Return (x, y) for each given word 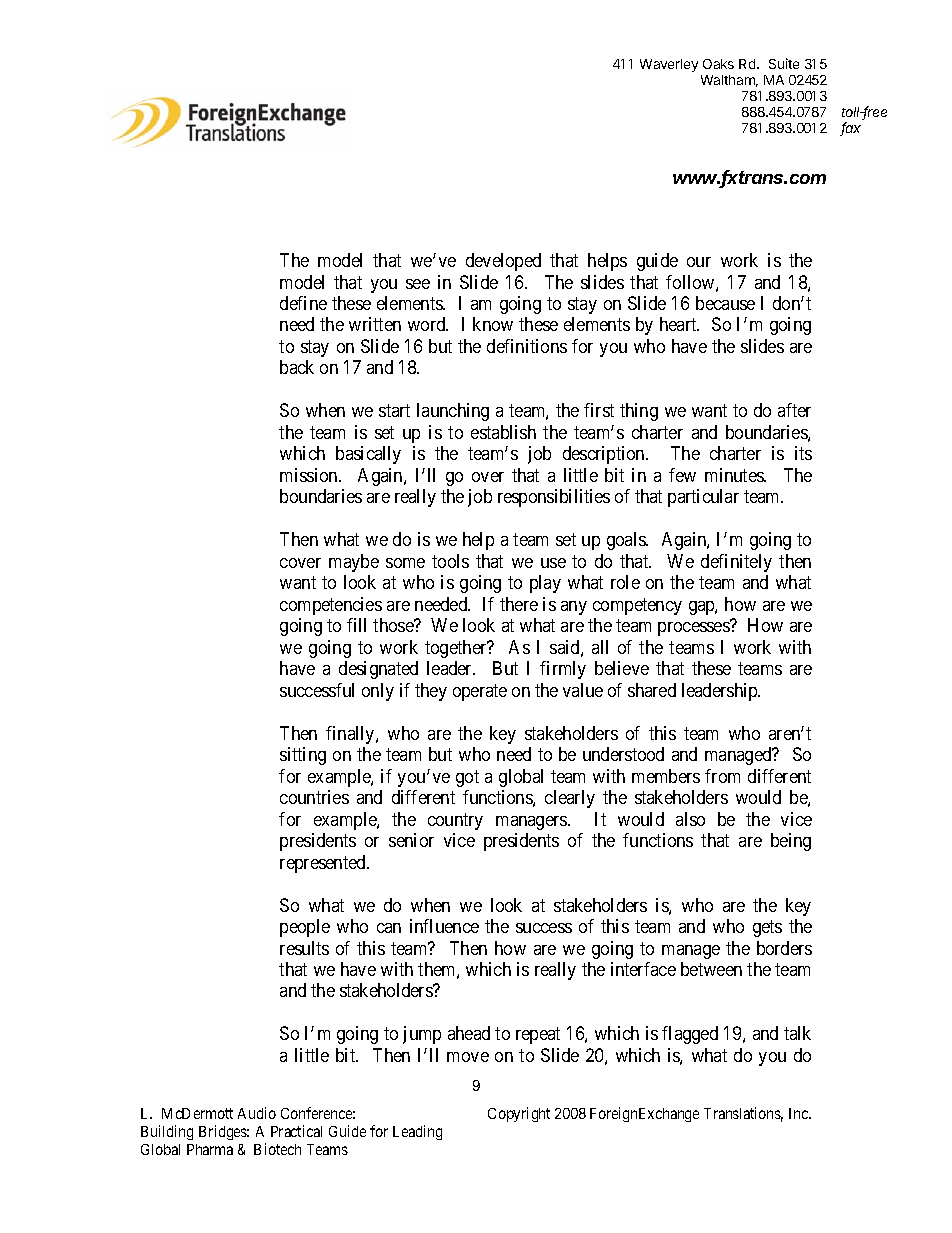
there (519, 604)
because (725, 303)
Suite (784, 63)
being (791, 842)
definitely (736, 563)
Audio (257, 1113)
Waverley (669, 65)
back (297, 367)
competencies (331, 606)
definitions (527, 346)
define (303, 303)
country (455, 821)
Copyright (519, 1114)
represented (324, 864)
